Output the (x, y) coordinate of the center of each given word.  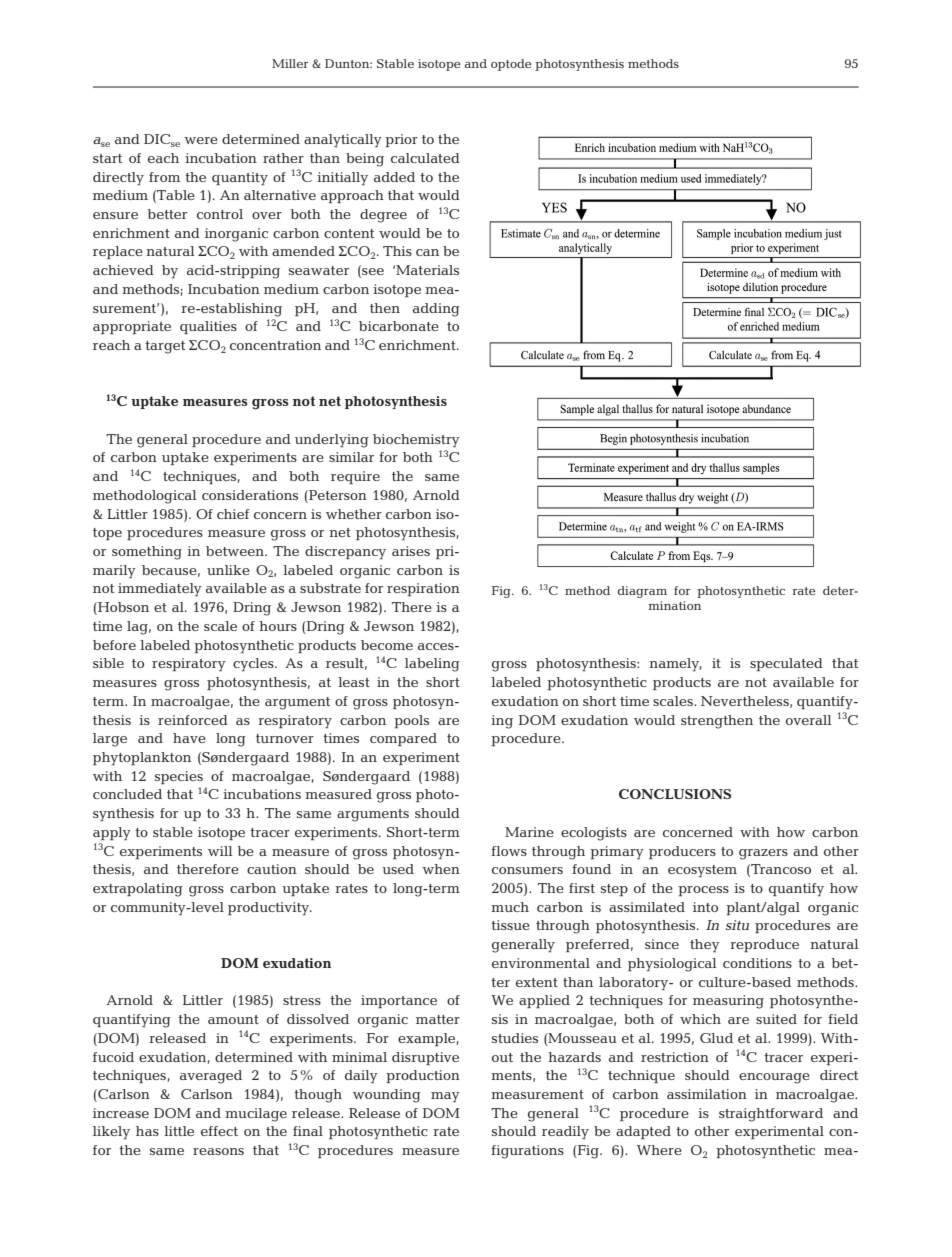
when (441, 869)
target (165, 347)
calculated (425, 158)
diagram (642, 592)
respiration (423, 589)
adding (436, 310)
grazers (763, 854)
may (445, 1097)
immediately (160, 589)
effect (219, 1131)
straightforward (771, 1115)
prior (401, 140)
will (220, 851)
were (201, 140)
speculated (786, 664)
